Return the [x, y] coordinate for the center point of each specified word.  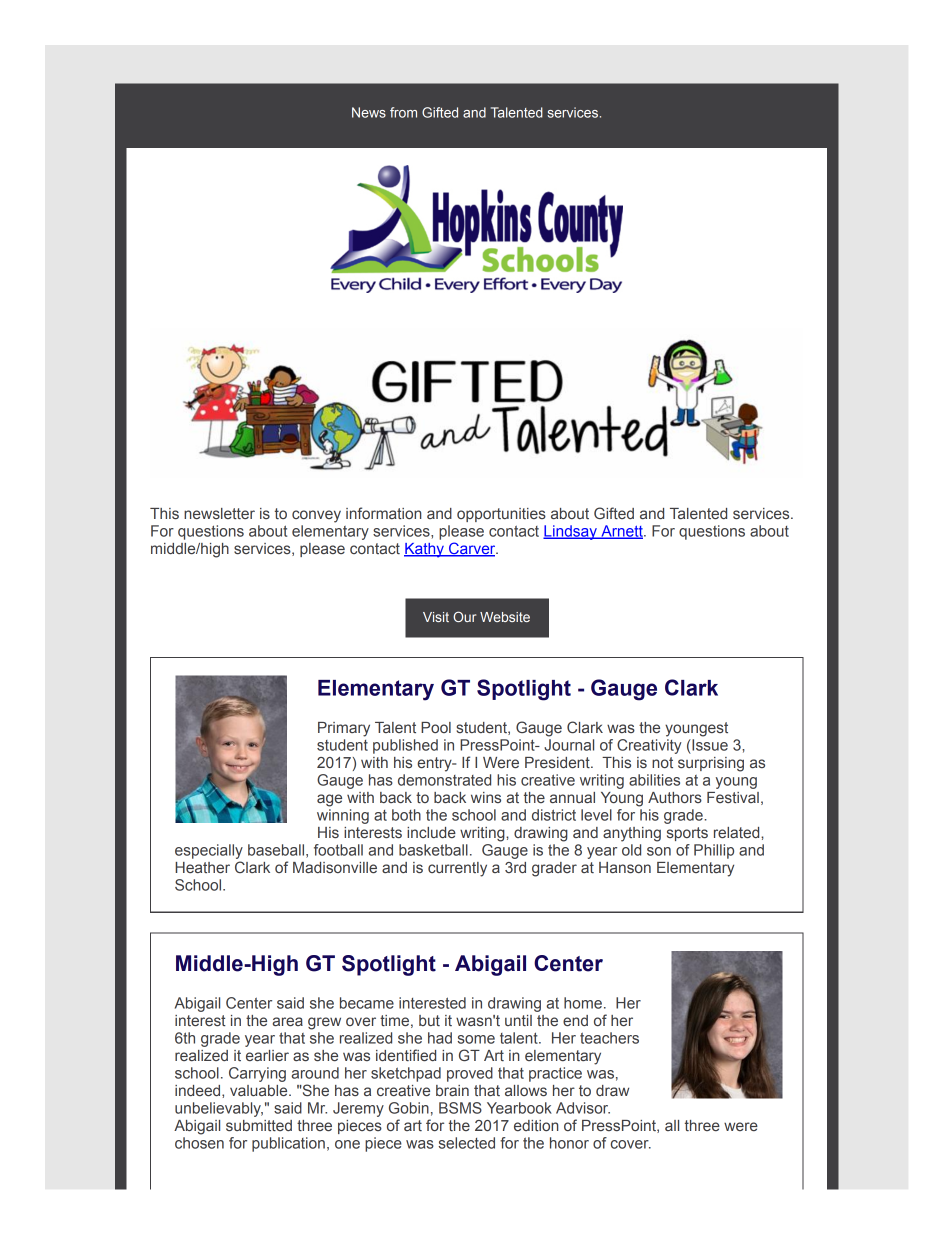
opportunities [501, 515]
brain [452, 1090]
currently [457, 869]
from [403, 112]
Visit [436, 617]
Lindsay [571, 532]
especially [209, 851]
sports [687, 834]
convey [316, 516]
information [384, 513]
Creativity [649, 745]
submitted [259, 1125]
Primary [344, 729]
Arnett [622, 532]
